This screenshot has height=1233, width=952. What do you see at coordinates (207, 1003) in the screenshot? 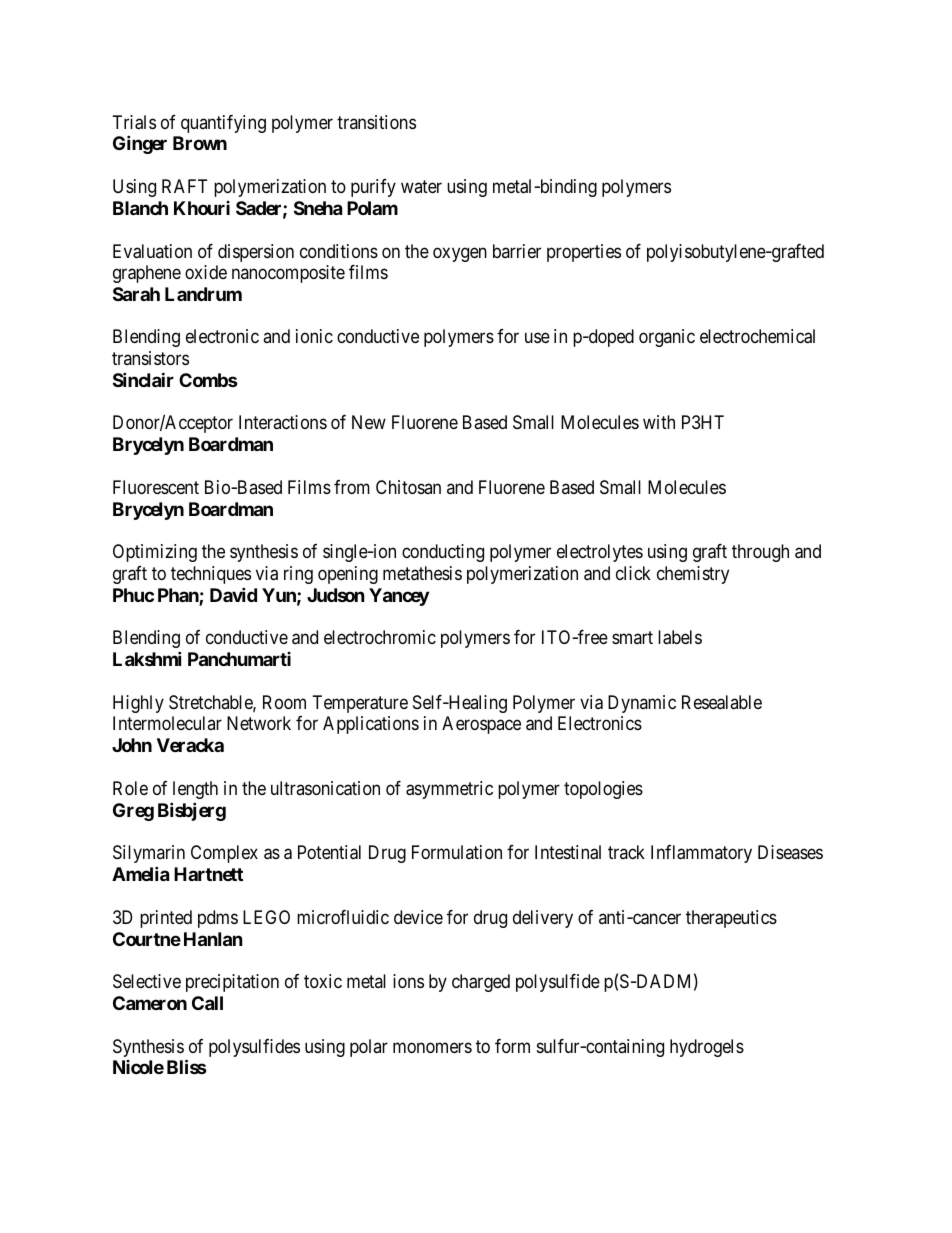
I see `Call` at bounding box center [207, 1003].
